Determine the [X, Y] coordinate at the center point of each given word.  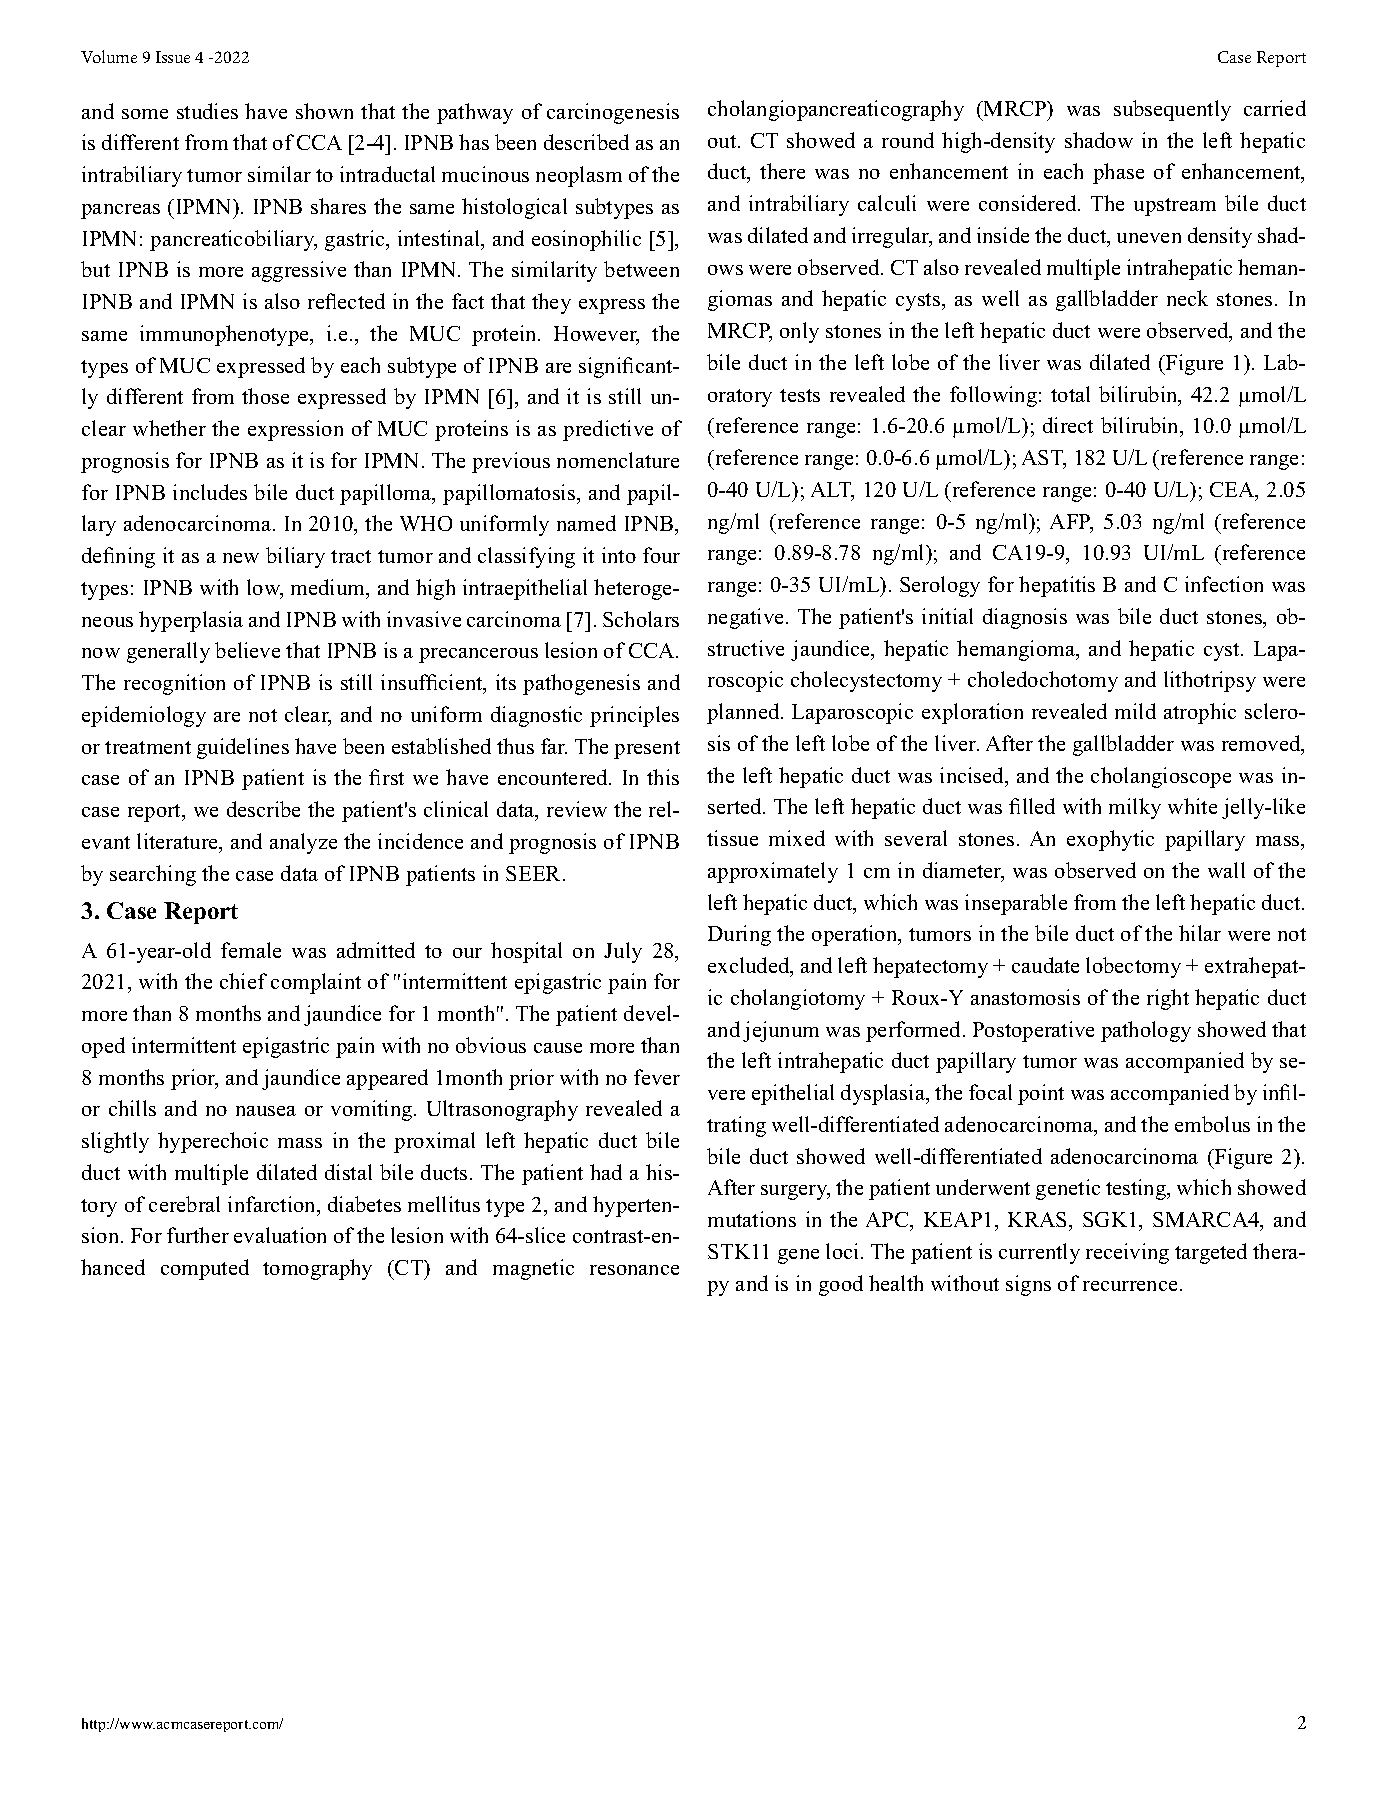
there [782, 171]
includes [210, 492]
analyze [303, 843]
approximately [773, 872]
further [198, 1235]
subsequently [1172, 110]
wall [1226, 870]
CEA [1233, 491]
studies [207, 111]
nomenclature [618, 460]
